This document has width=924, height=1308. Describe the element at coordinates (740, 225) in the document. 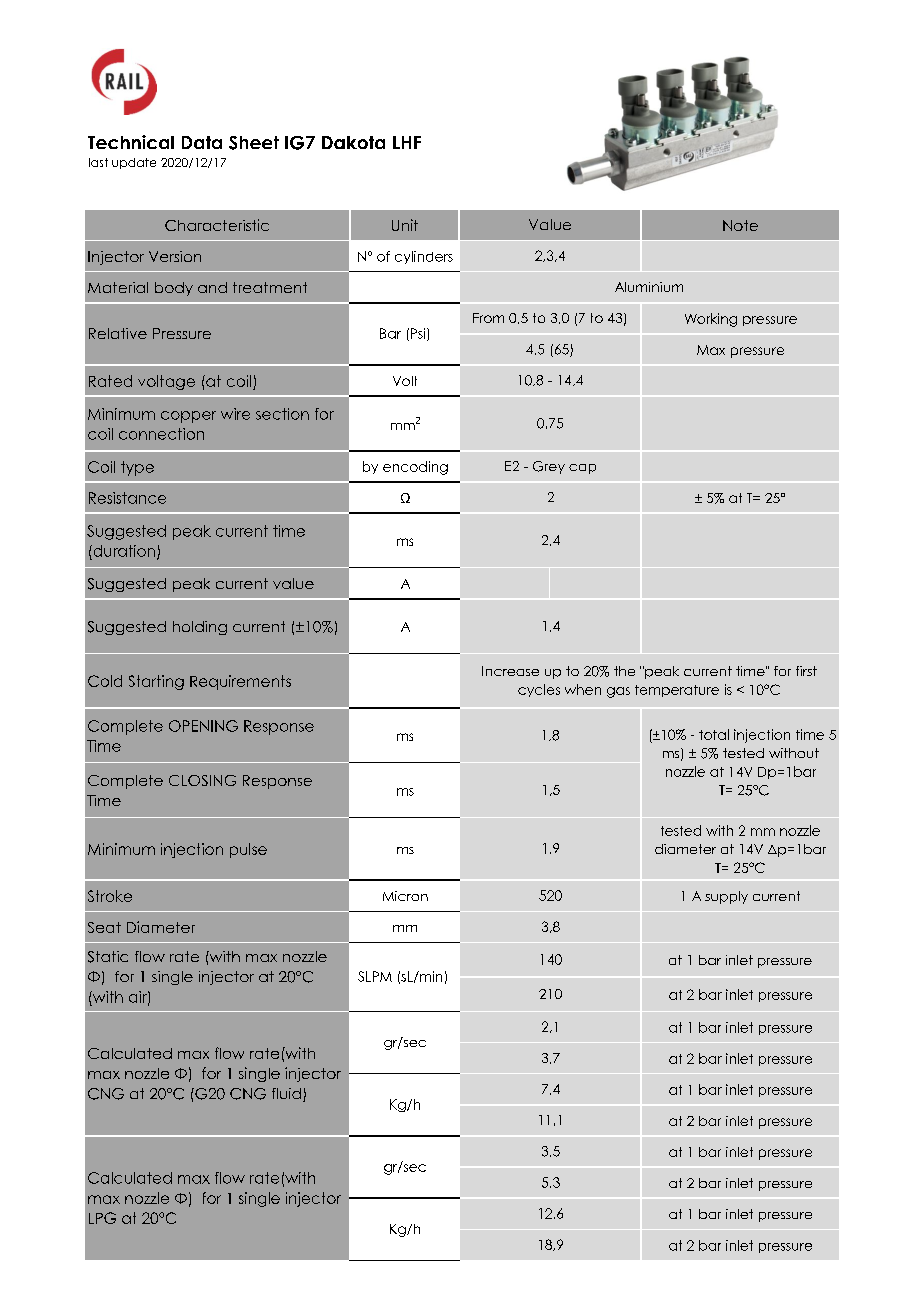

I see `Note` at that location.
